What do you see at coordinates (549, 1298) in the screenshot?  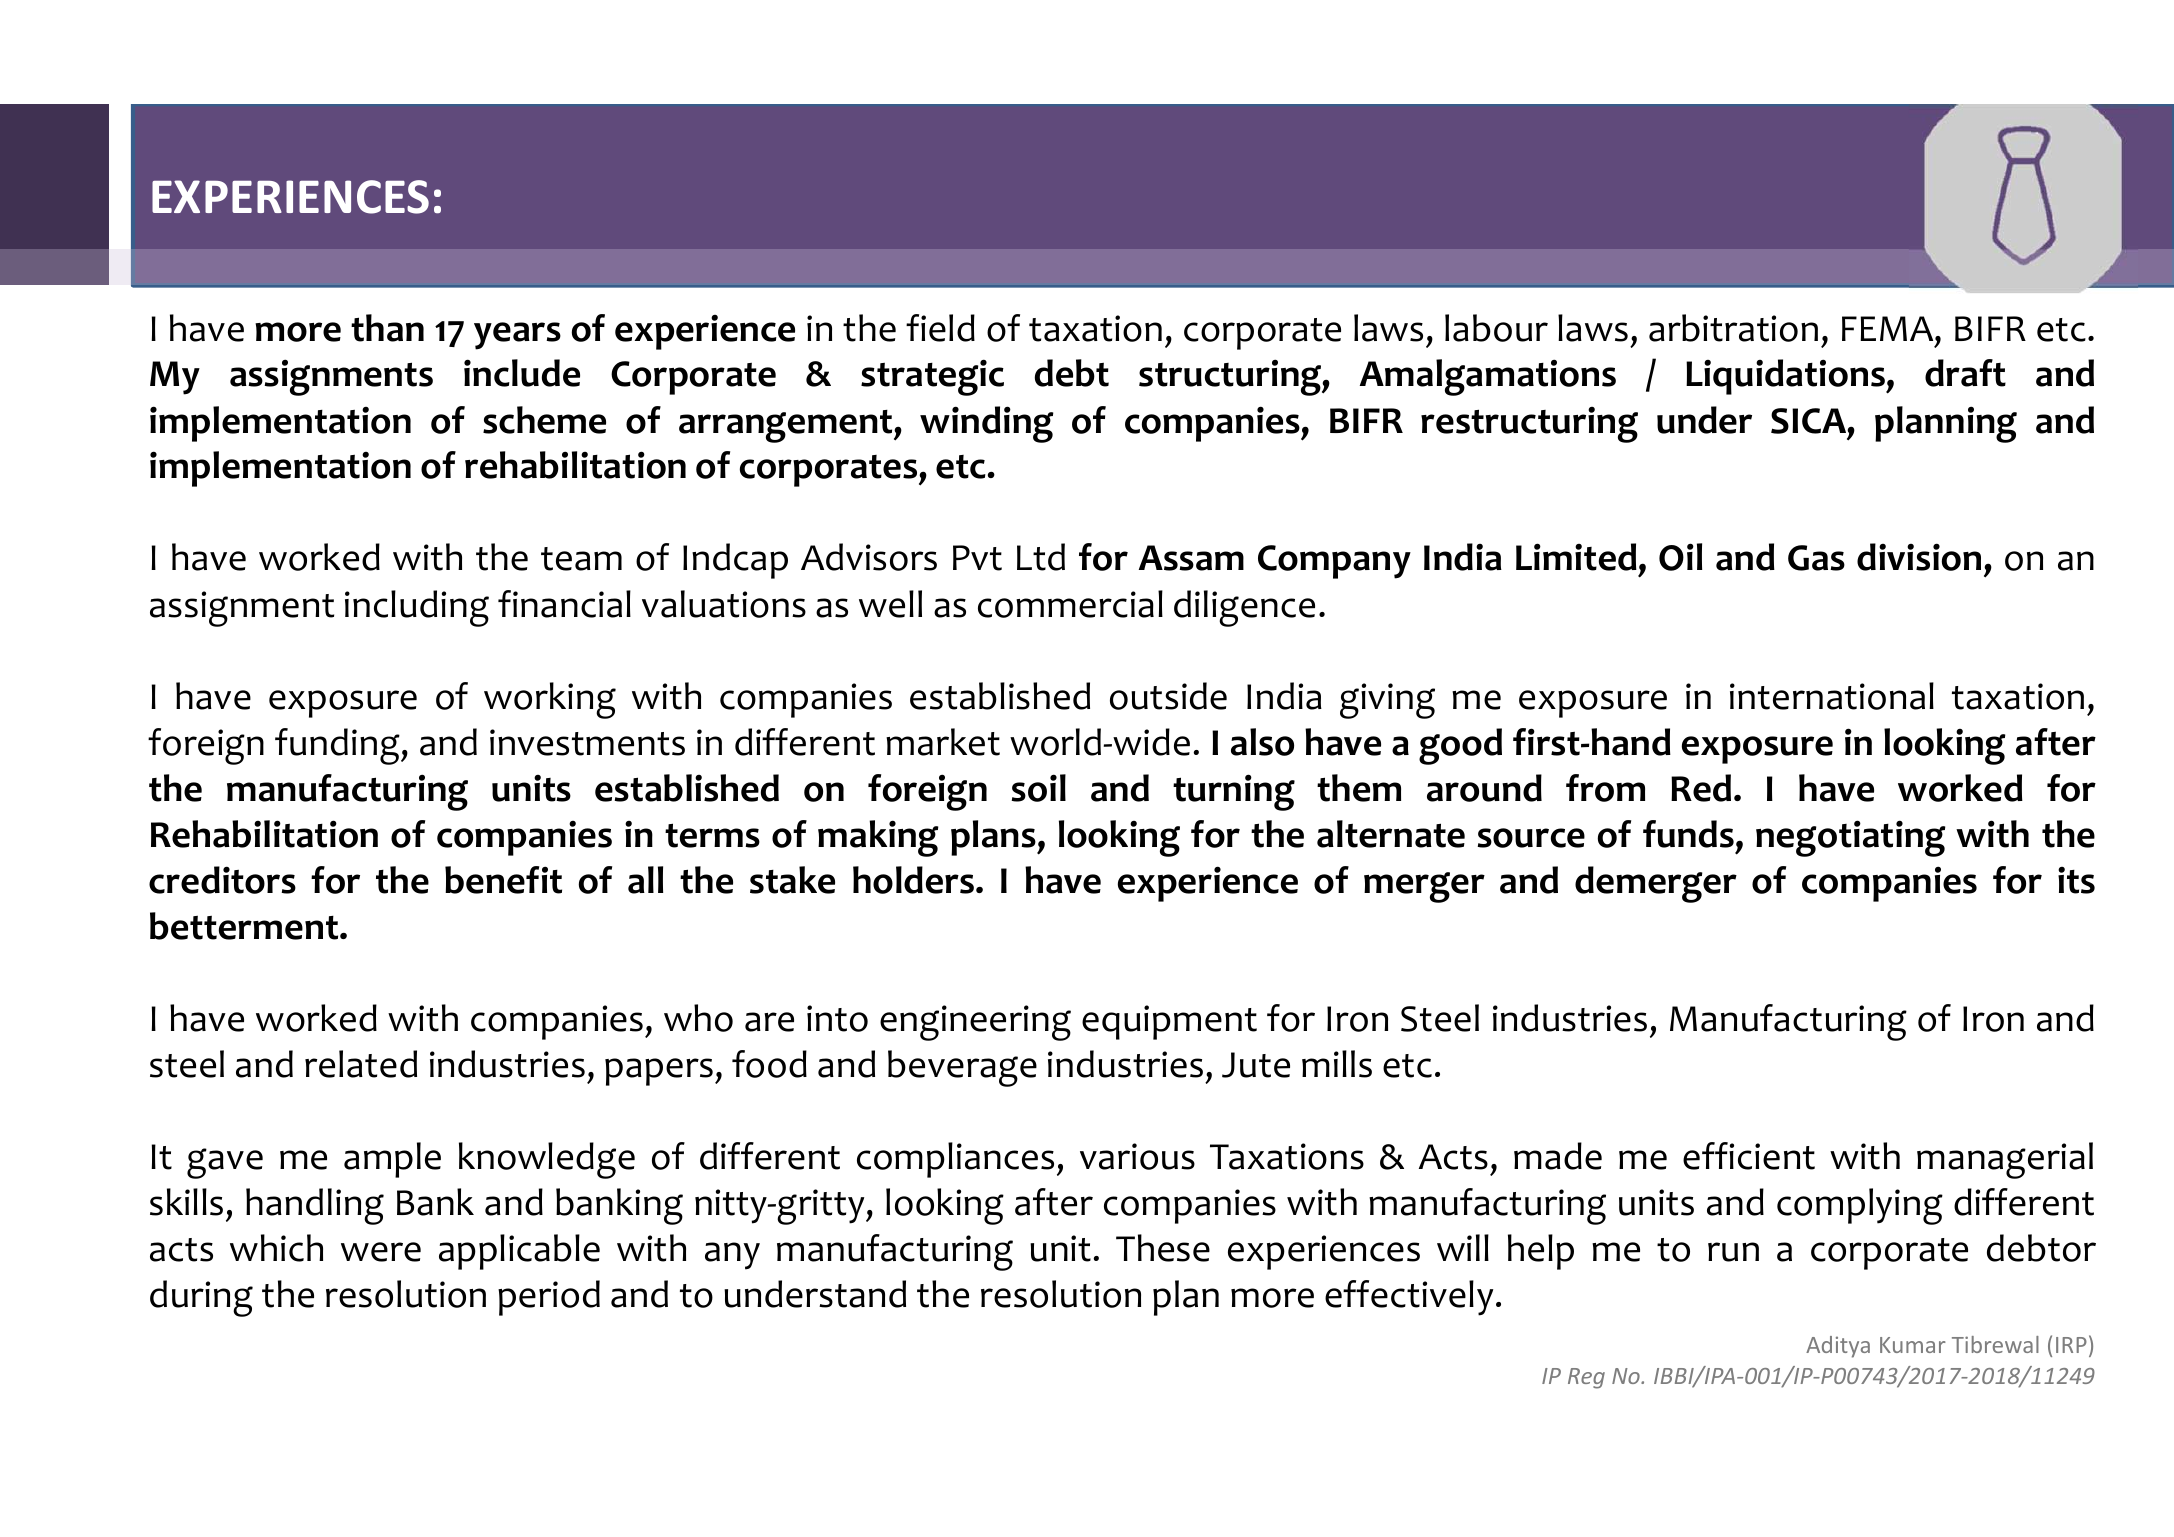 I see `period` at bounding box center [549, 1298].
